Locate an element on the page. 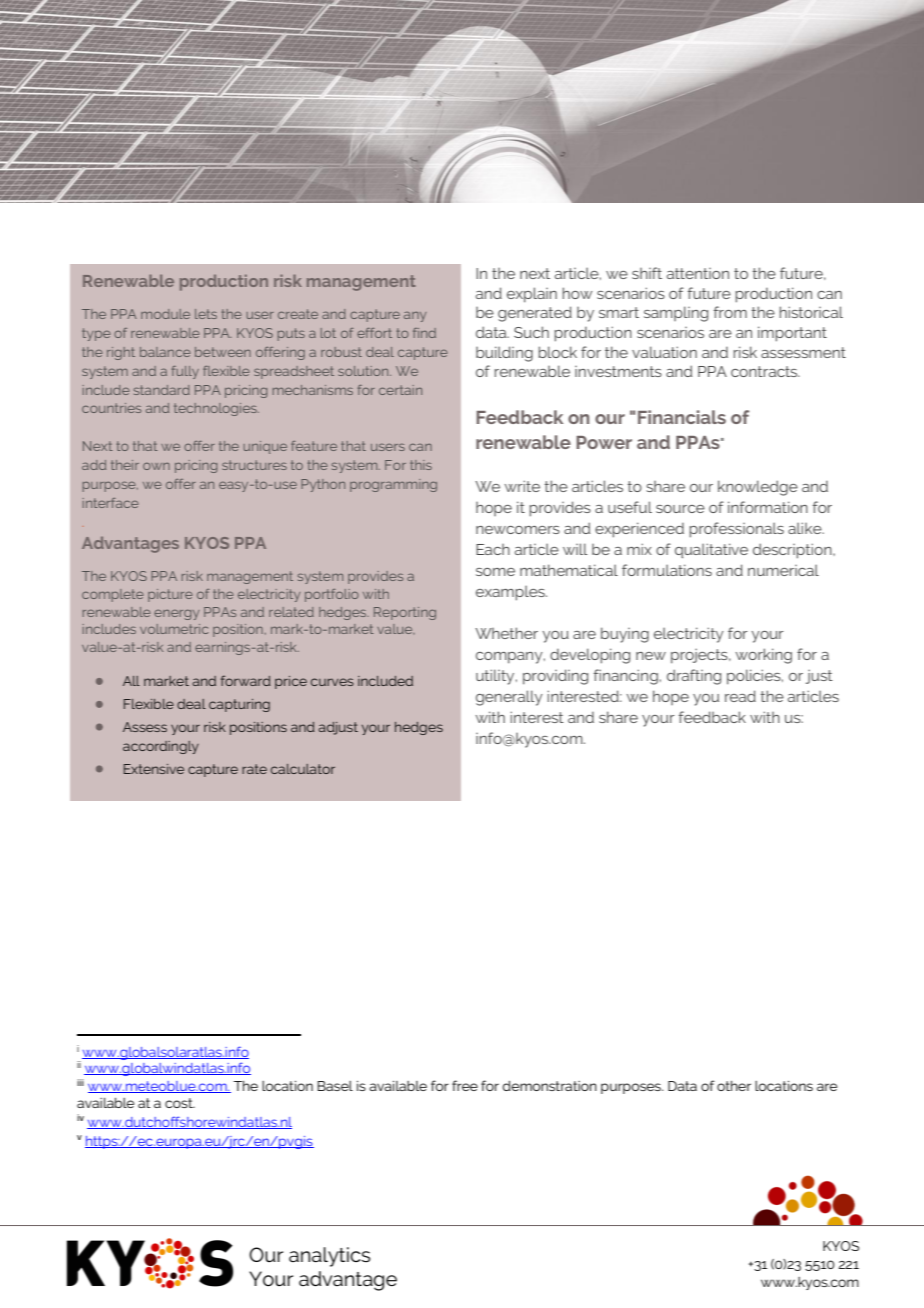 Image resolution: width=924 pixels, height=1308 pixels. other is located at coordinates (734, 1086).
